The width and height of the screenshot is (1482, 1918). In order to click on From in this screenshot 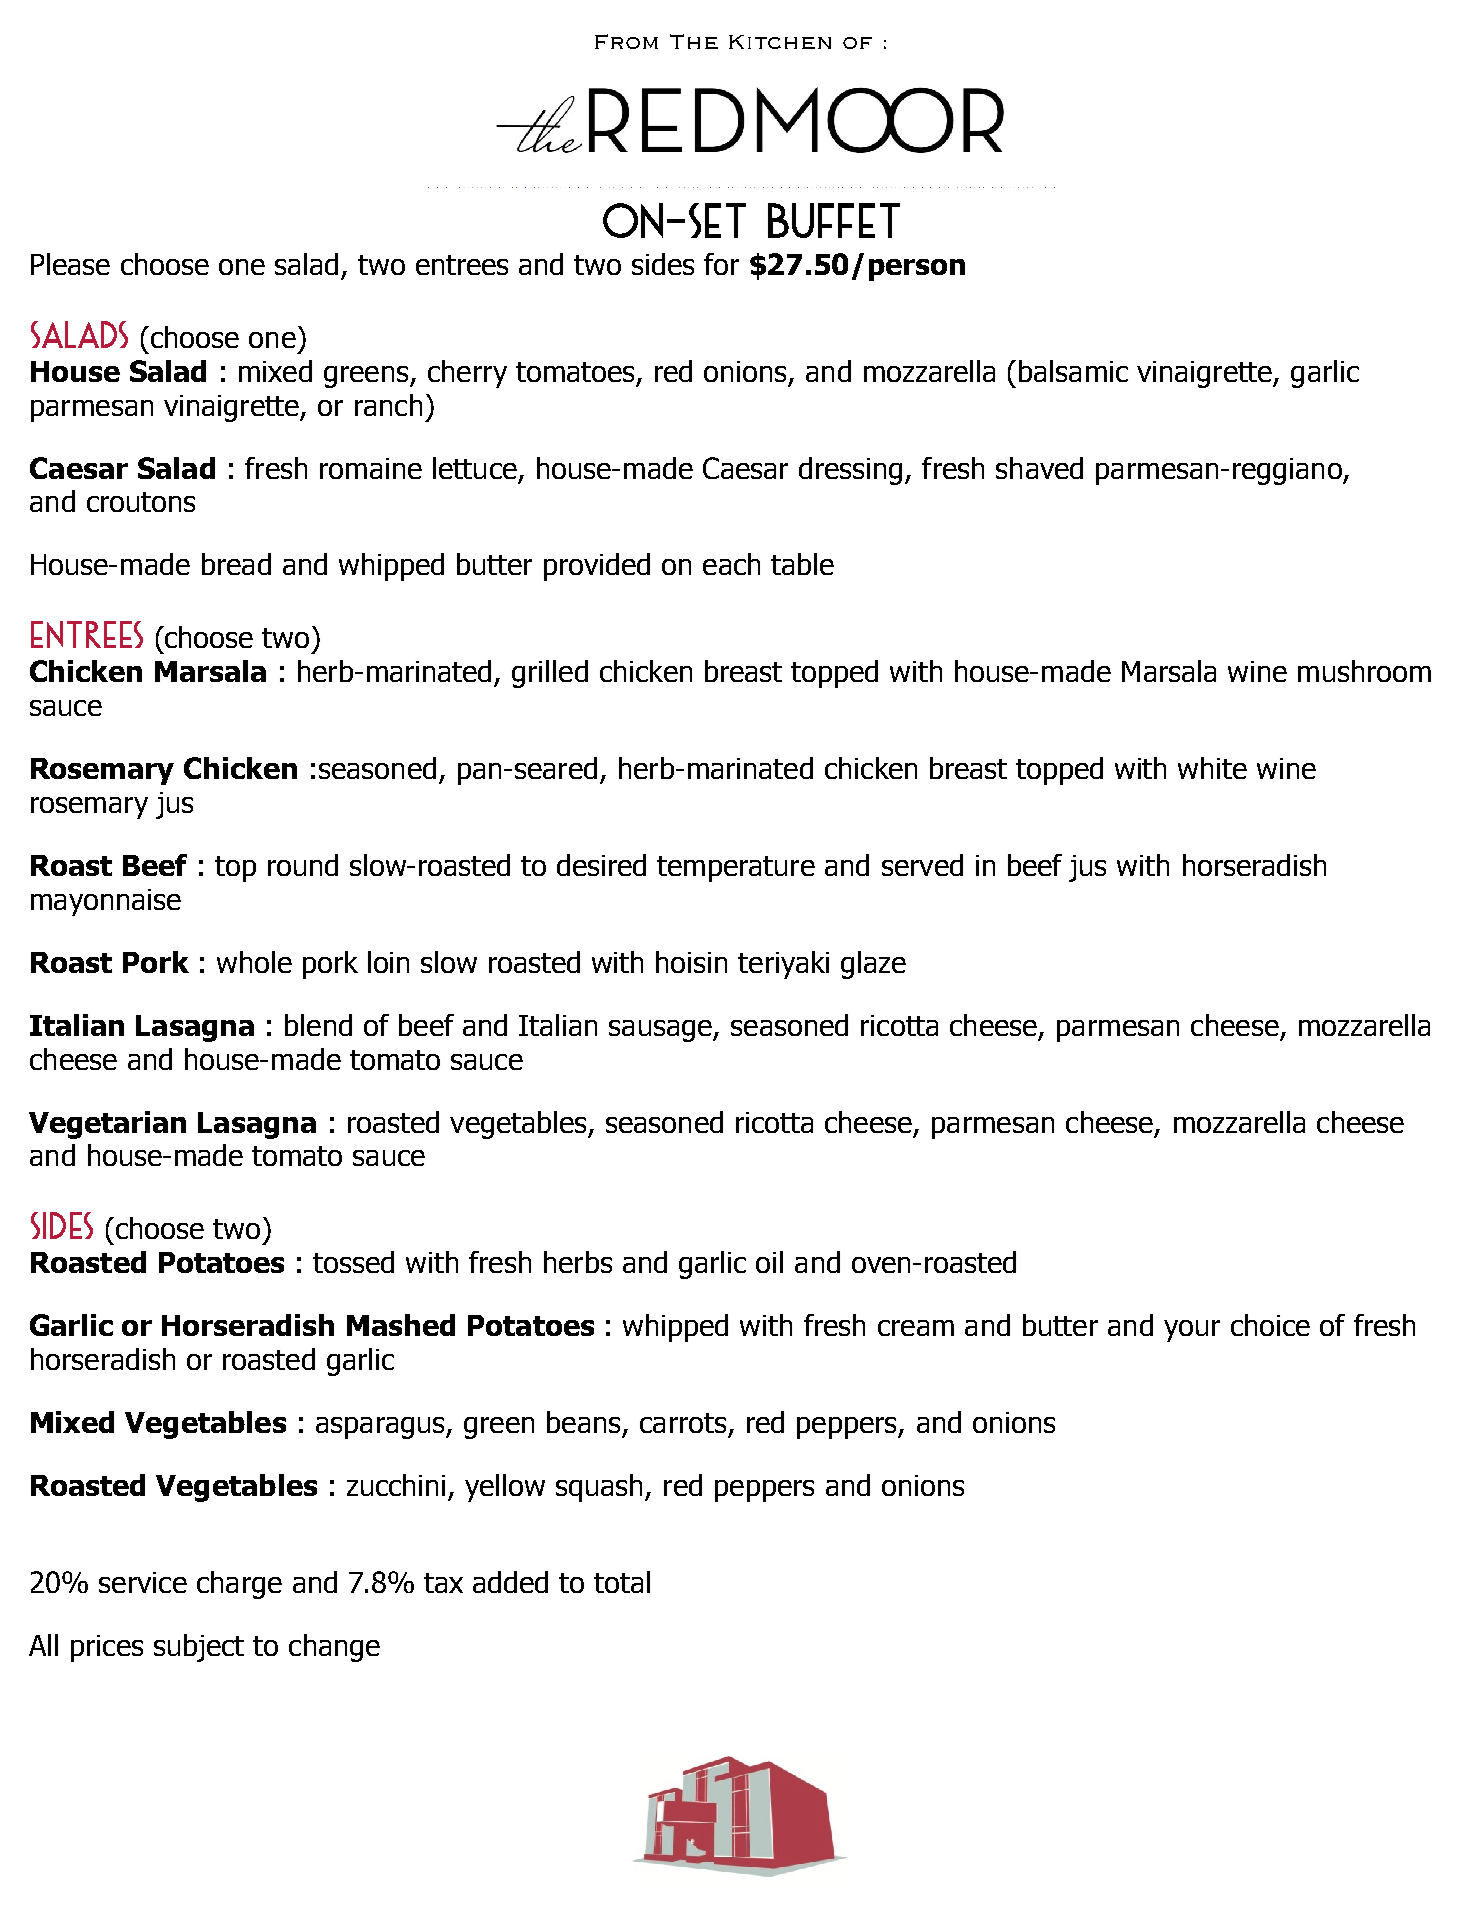, I will do `click(626, 41)`.
